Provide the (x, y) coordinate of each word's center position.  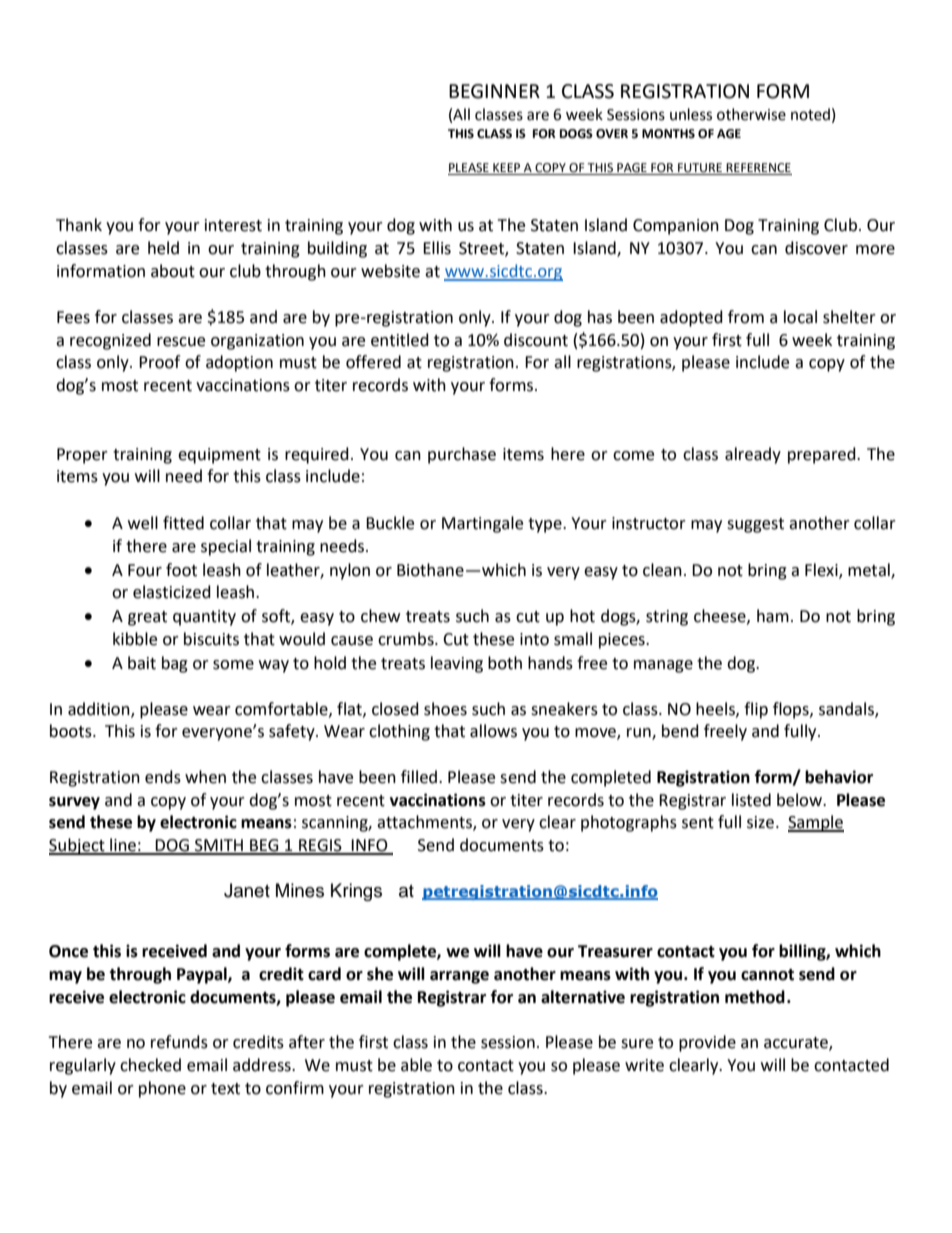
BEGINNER (494, 91)
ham (773, 616)
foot (181, 570)
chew (380, 616)
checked (150, 1065)
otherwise (751, 114)
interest (233, 225)
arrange (459, 977)
